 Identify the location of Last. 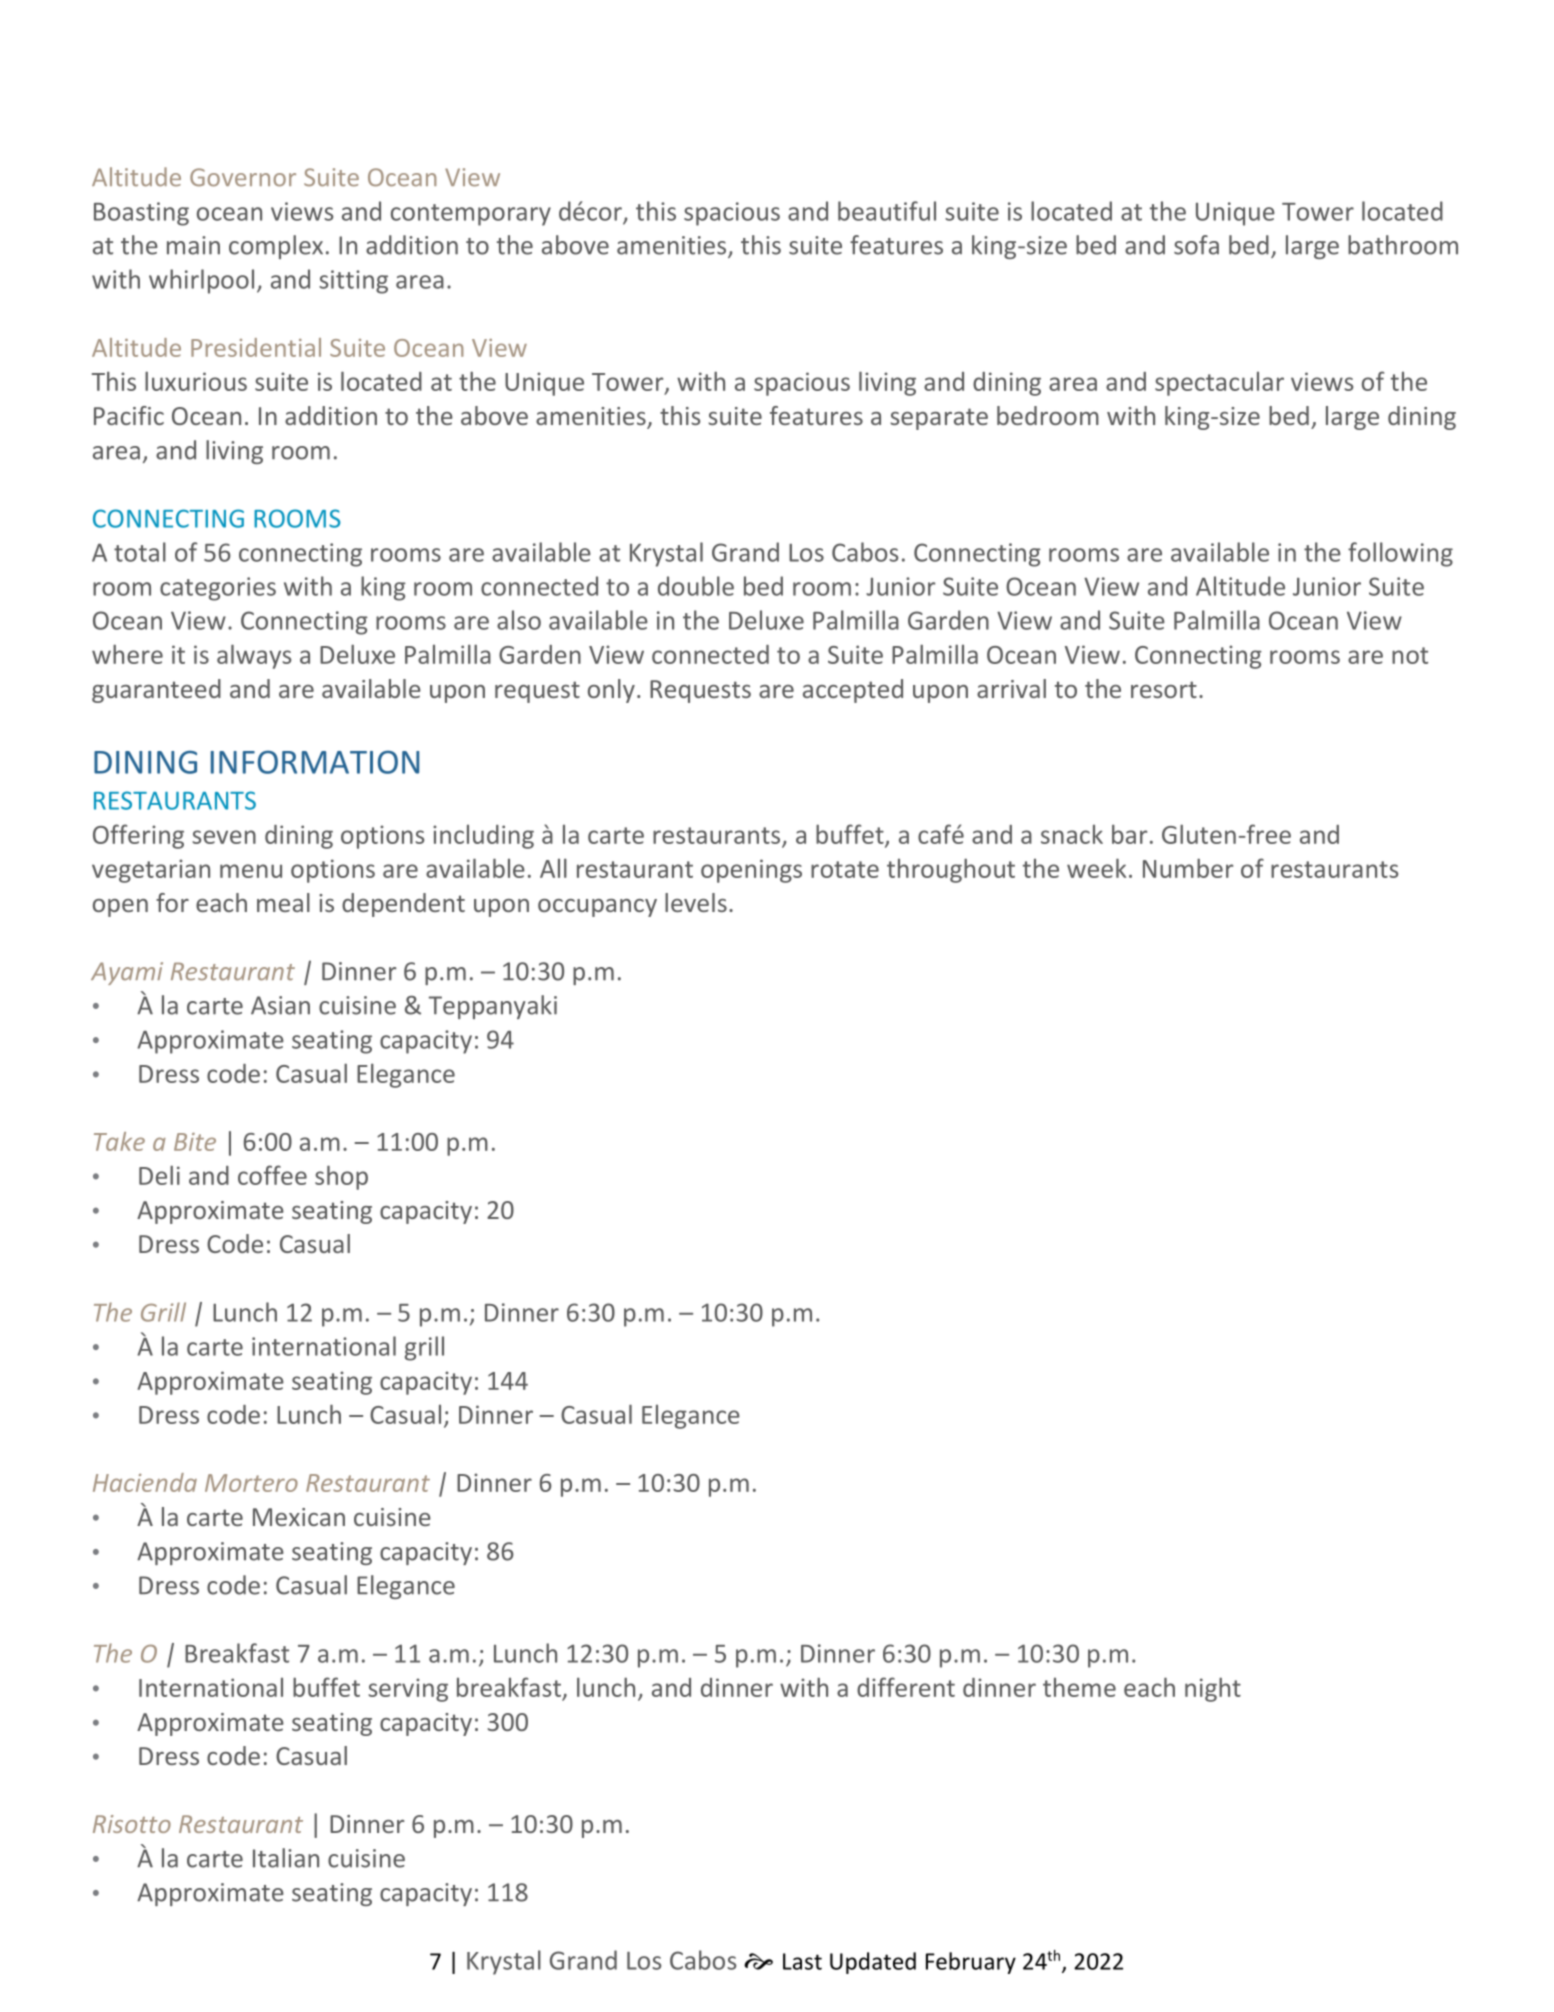
(802, 1961).
